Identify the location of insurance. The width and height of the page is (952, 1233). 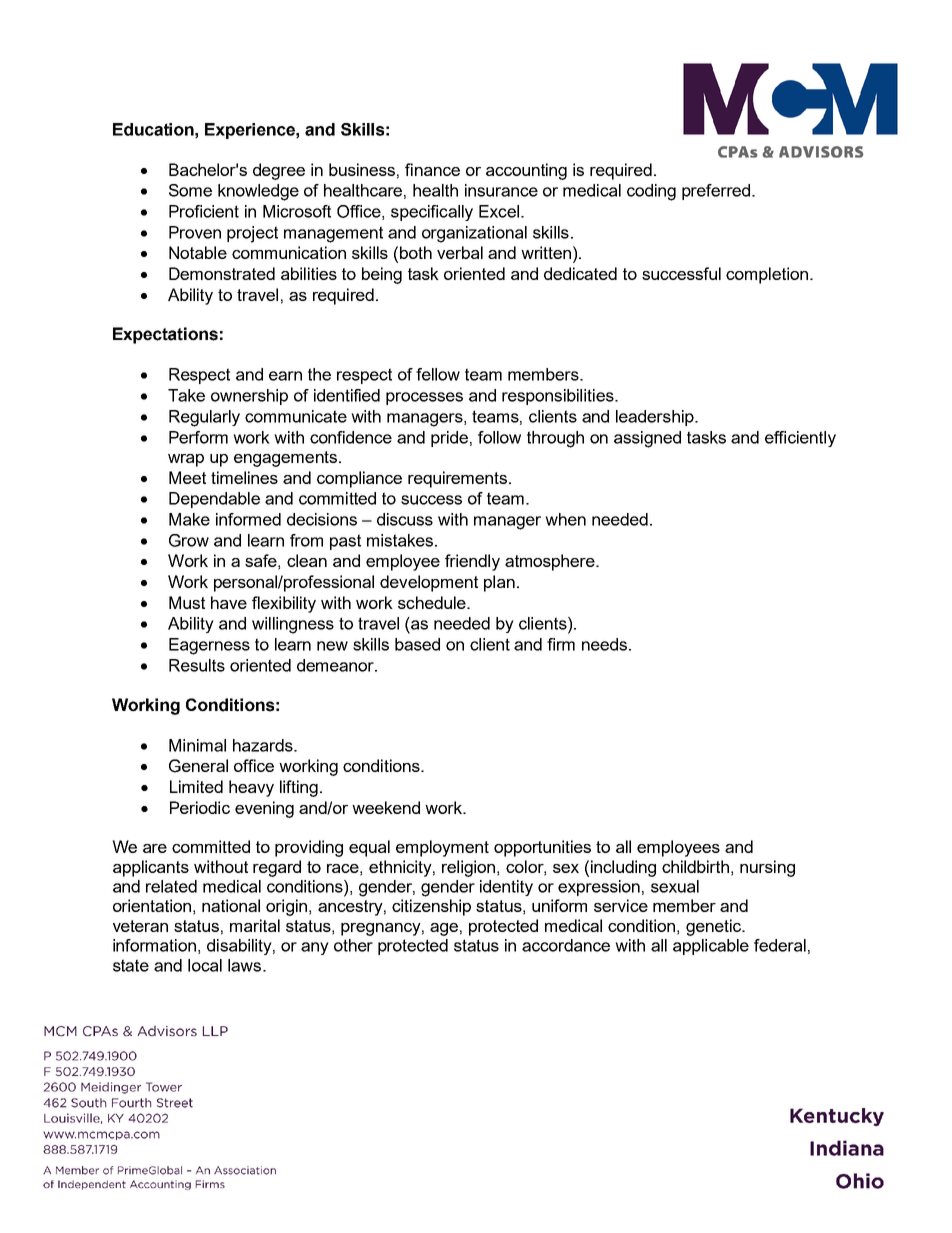
(501, 190).
